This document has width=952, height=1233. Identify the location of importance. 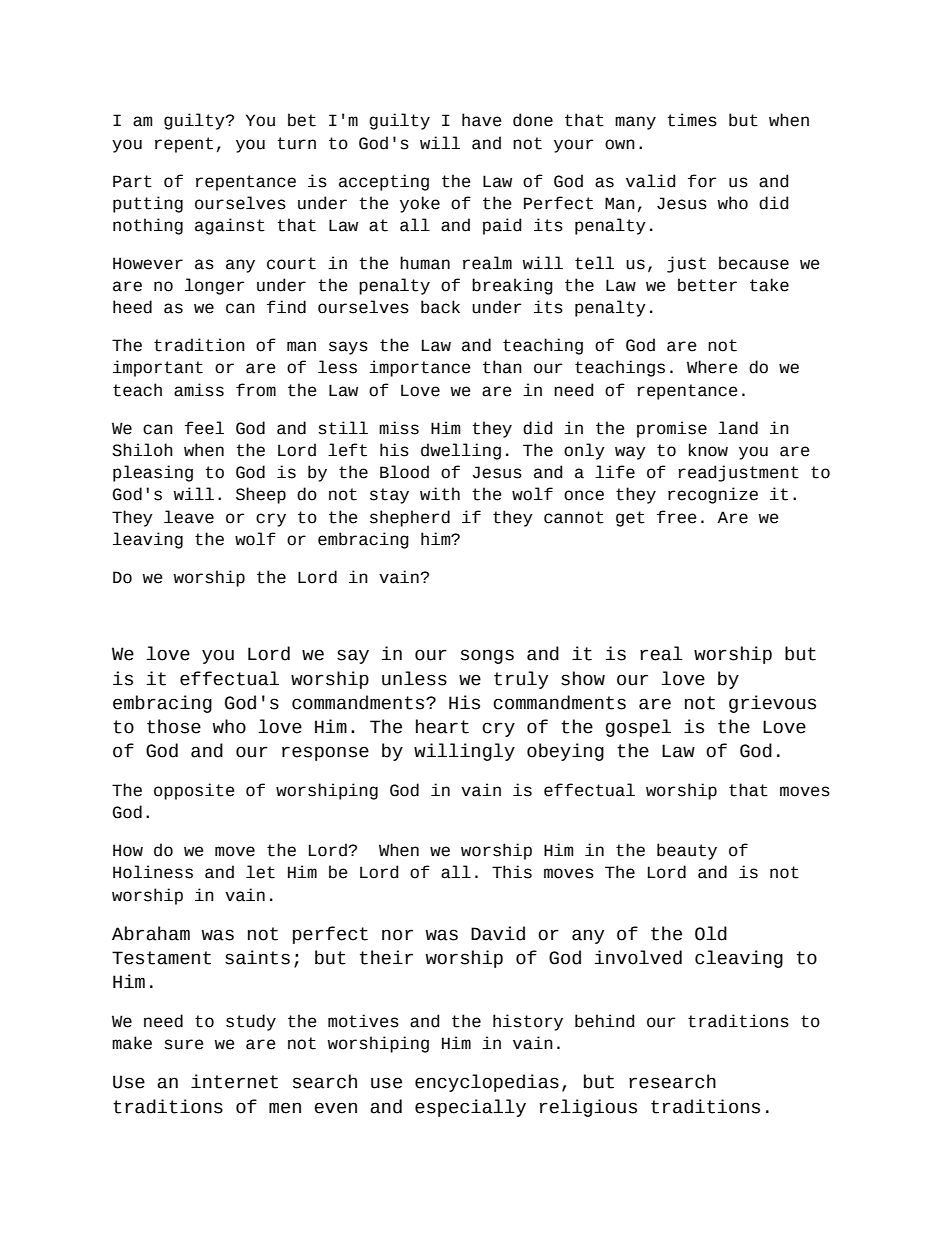
(420, 368).
